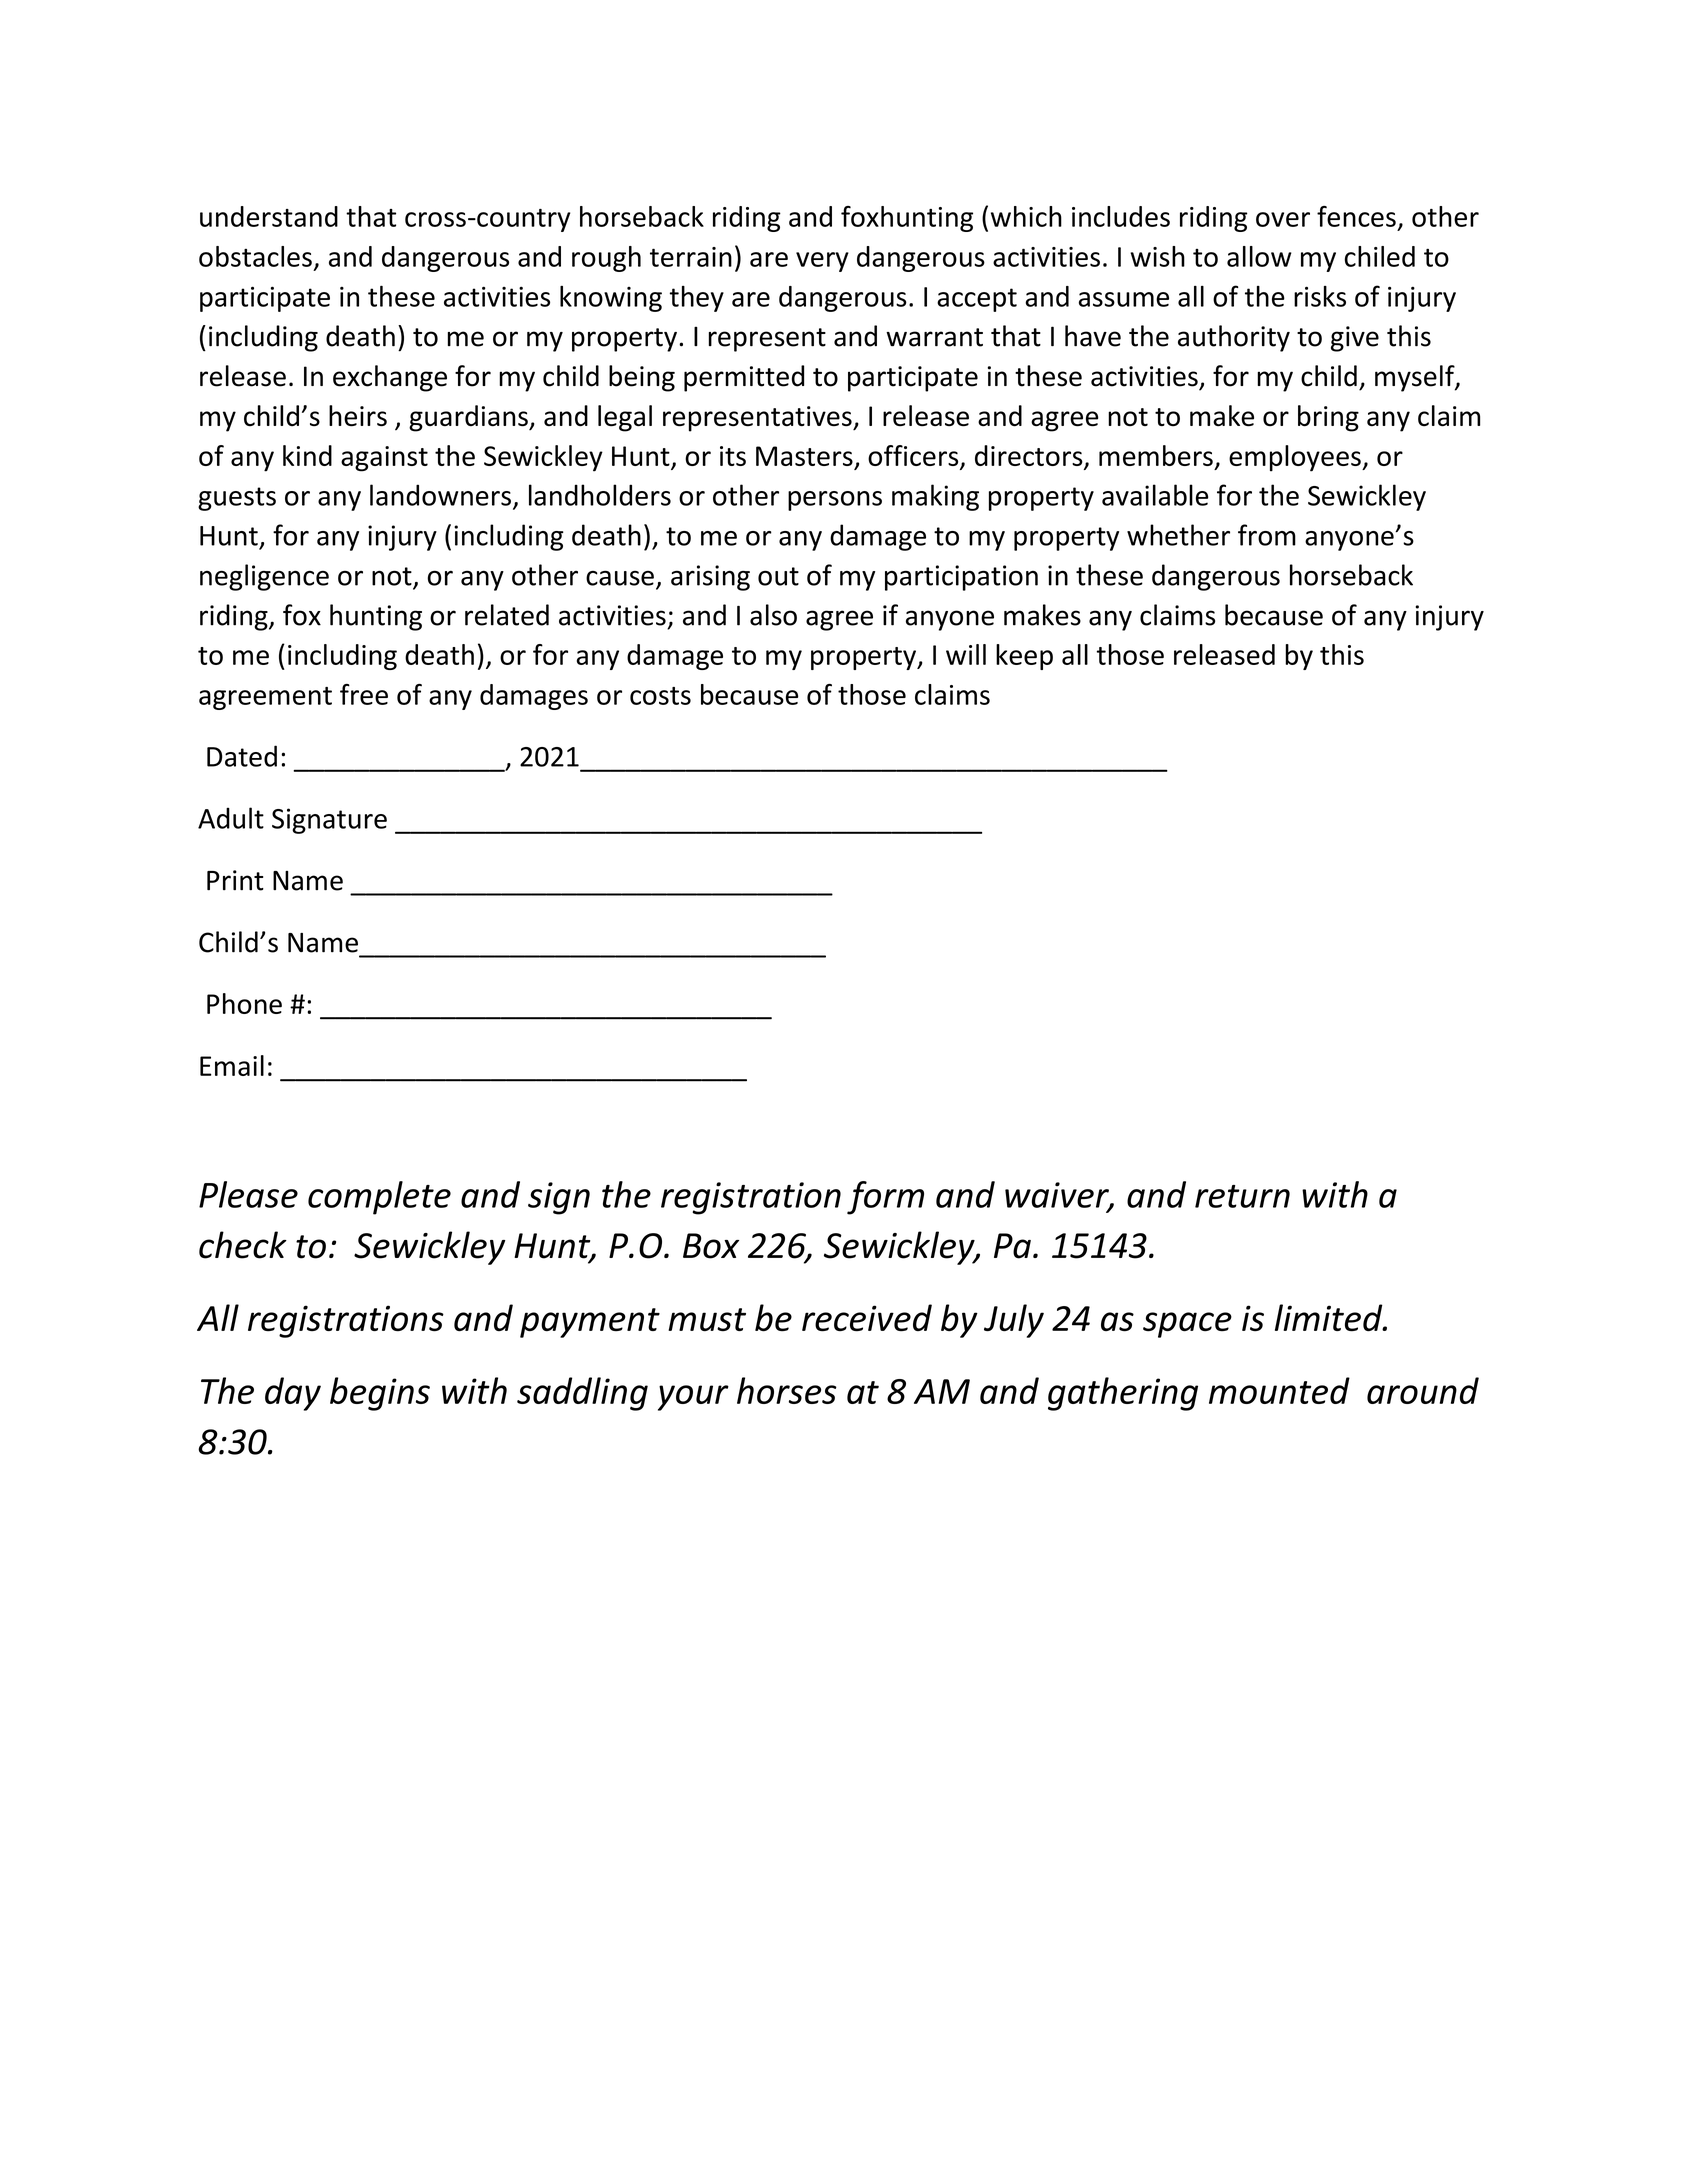  What do you see at coordinates (1267, 535) in the screenshot?
I see `from` at bounding box center [1267, 535].
